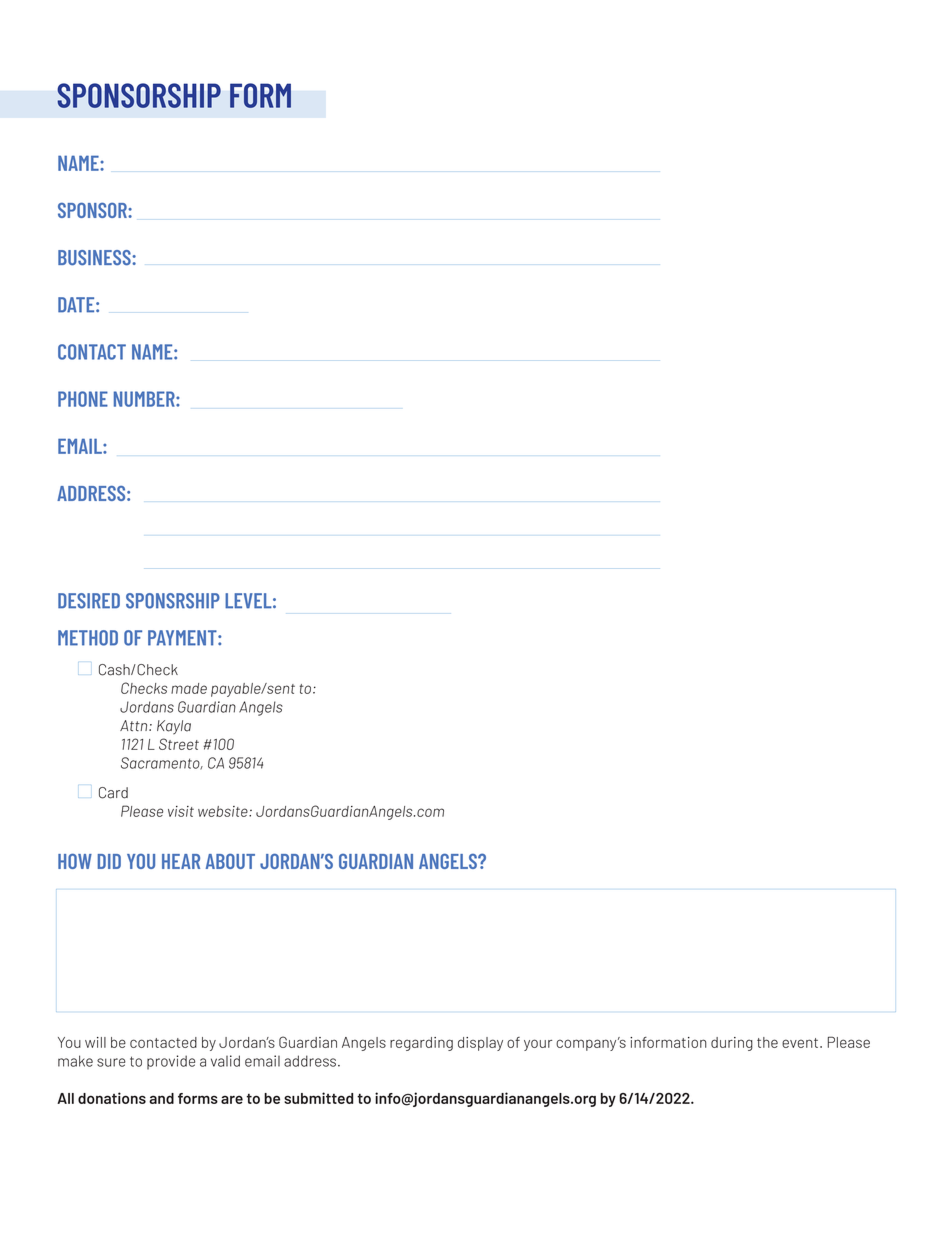 The image size is (952, 1233). Describe the element at coordinates (224, 811) in the screenshot. I see `website` at that location.
